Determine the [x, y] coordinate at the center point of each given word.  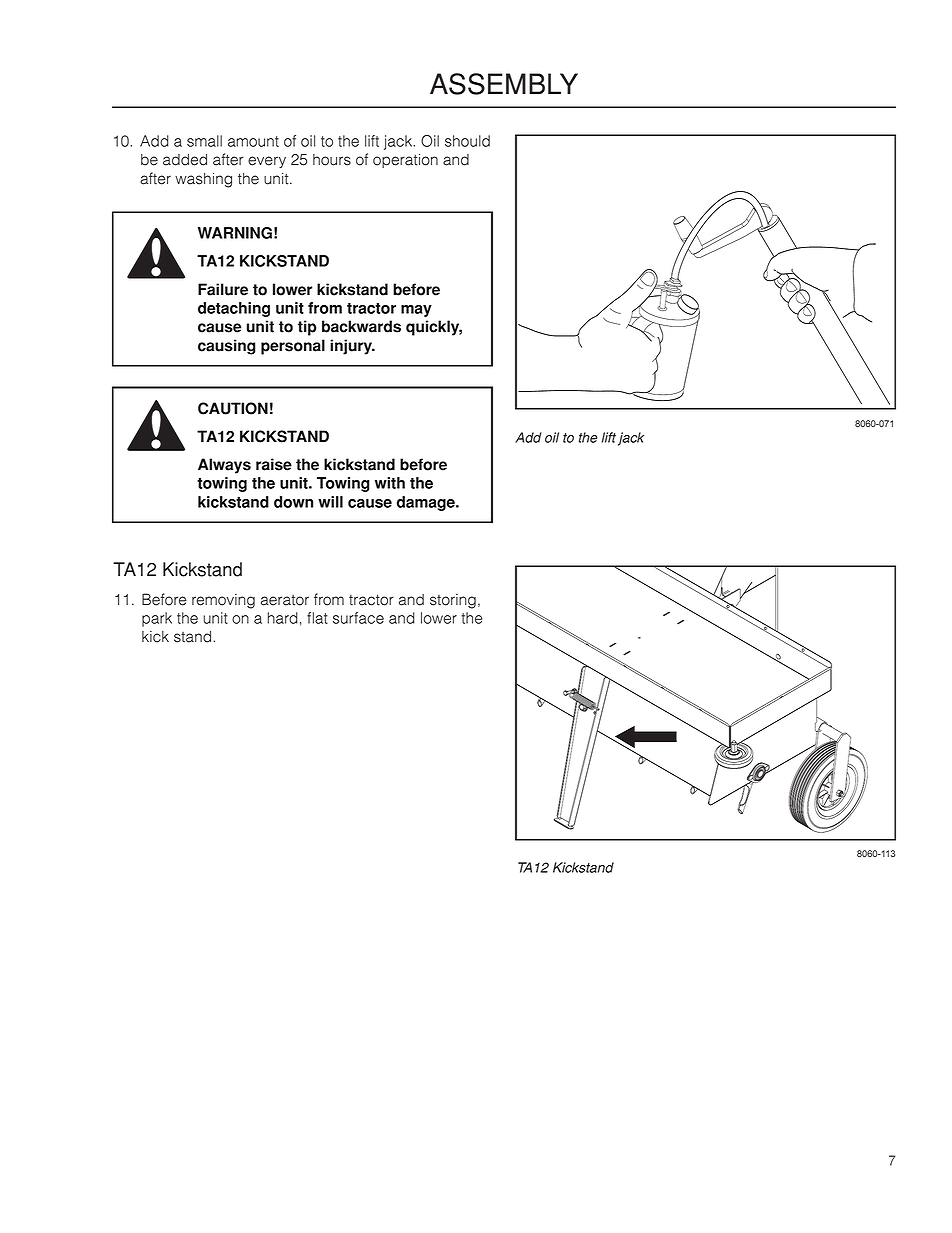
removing [223, 601]
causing [227, 347]
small [204, 141]
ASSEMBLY [504, 84]
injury [352, 347]
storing [453, 601]
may [416, 311]
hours [332, 160]
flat [317, 618]
